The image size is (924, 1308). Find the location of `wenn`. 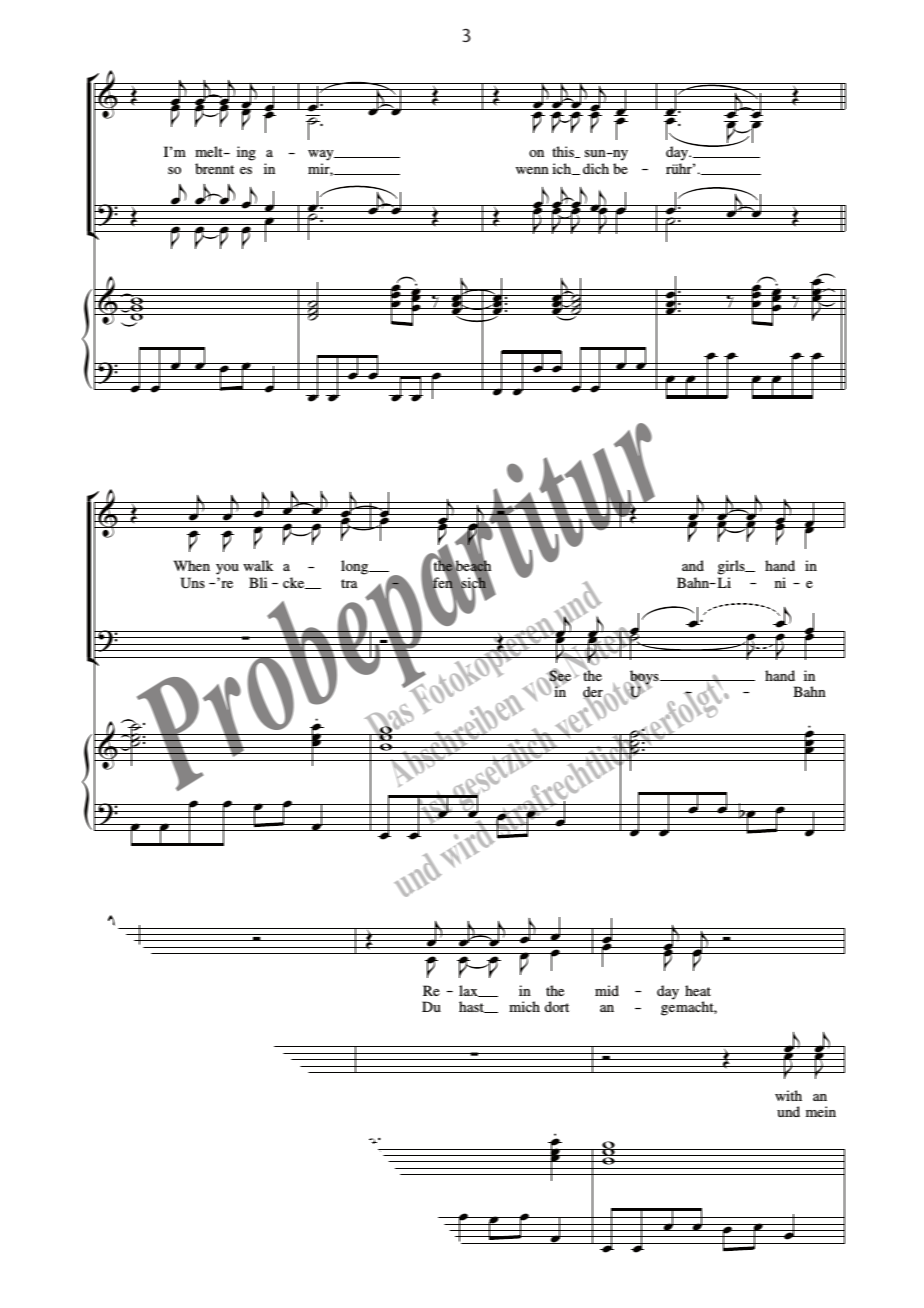

wenn is located at coordinates (532, 170).
